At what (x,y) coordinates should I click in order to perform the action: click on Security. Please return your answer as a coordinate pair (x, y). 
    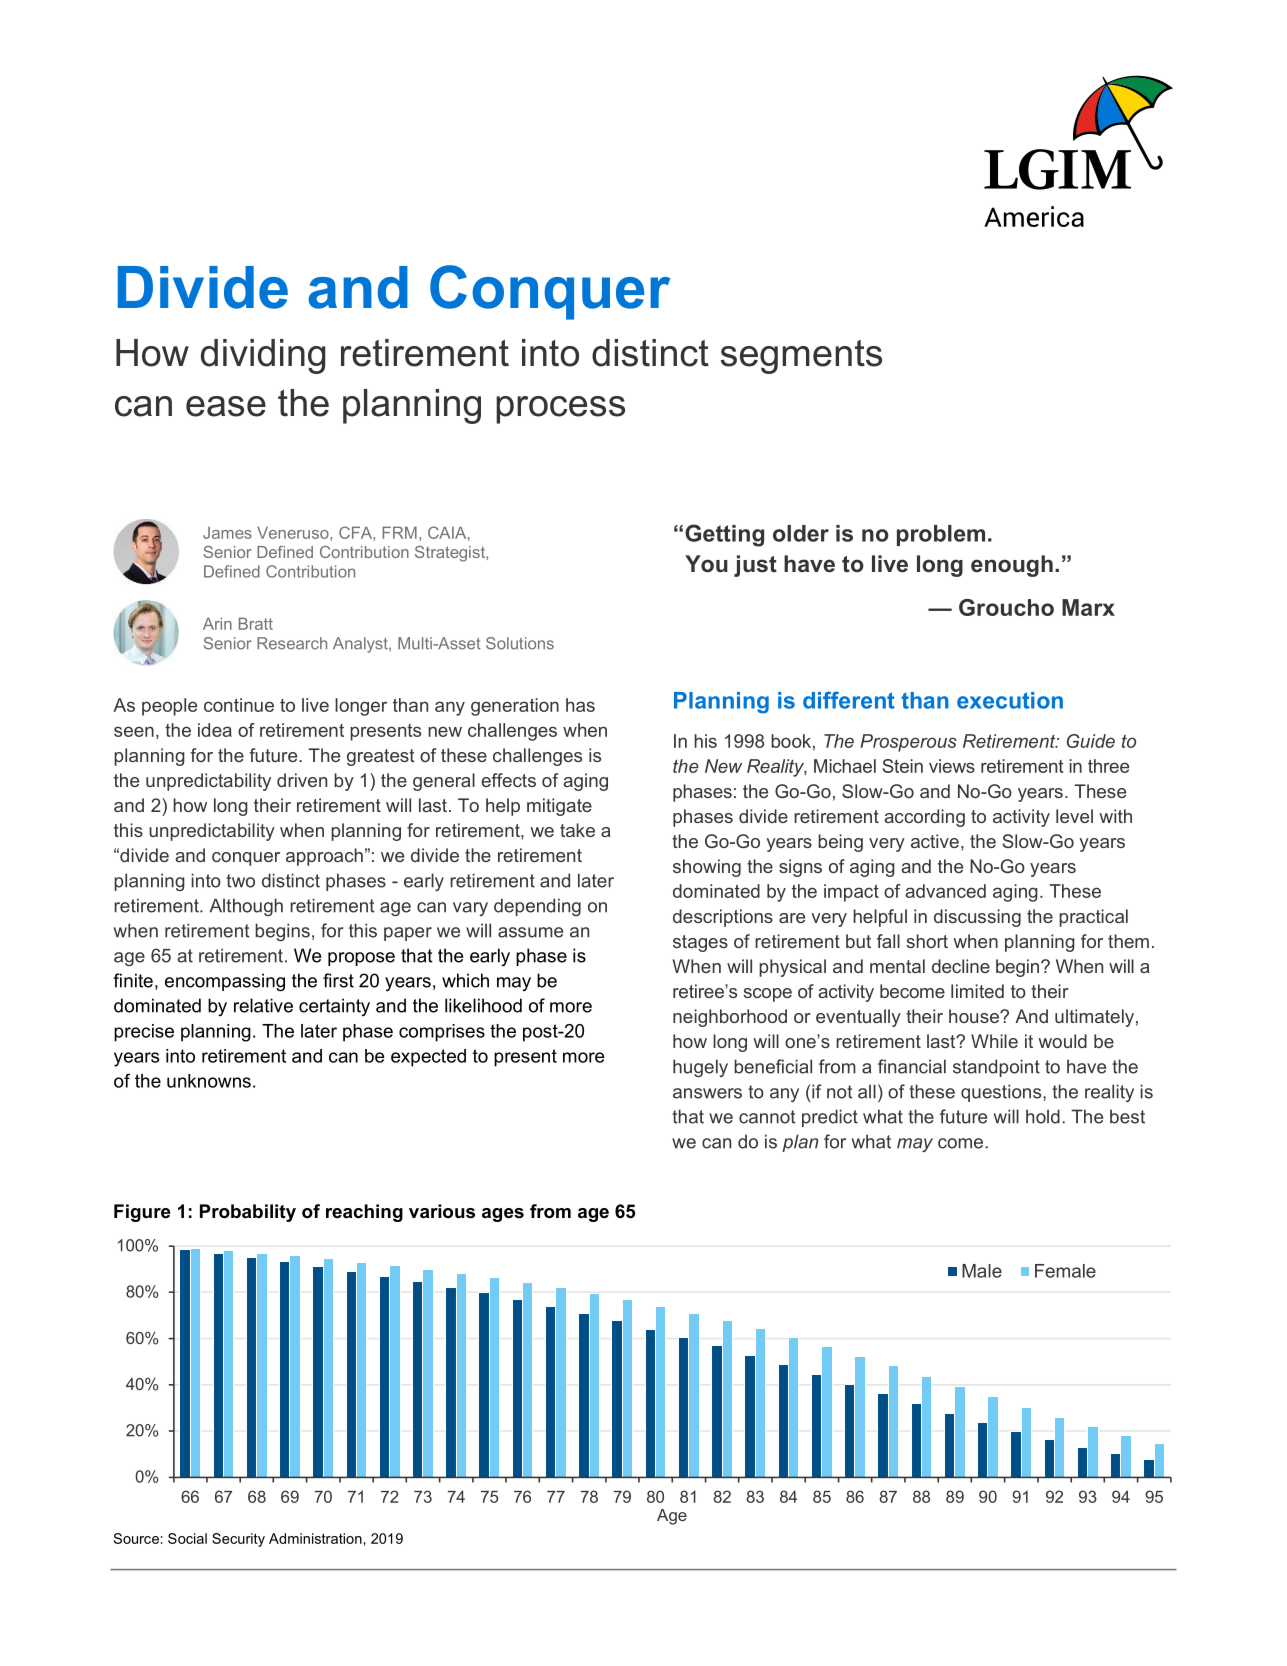
    Looking at the image, I should click on (238, 1540).
